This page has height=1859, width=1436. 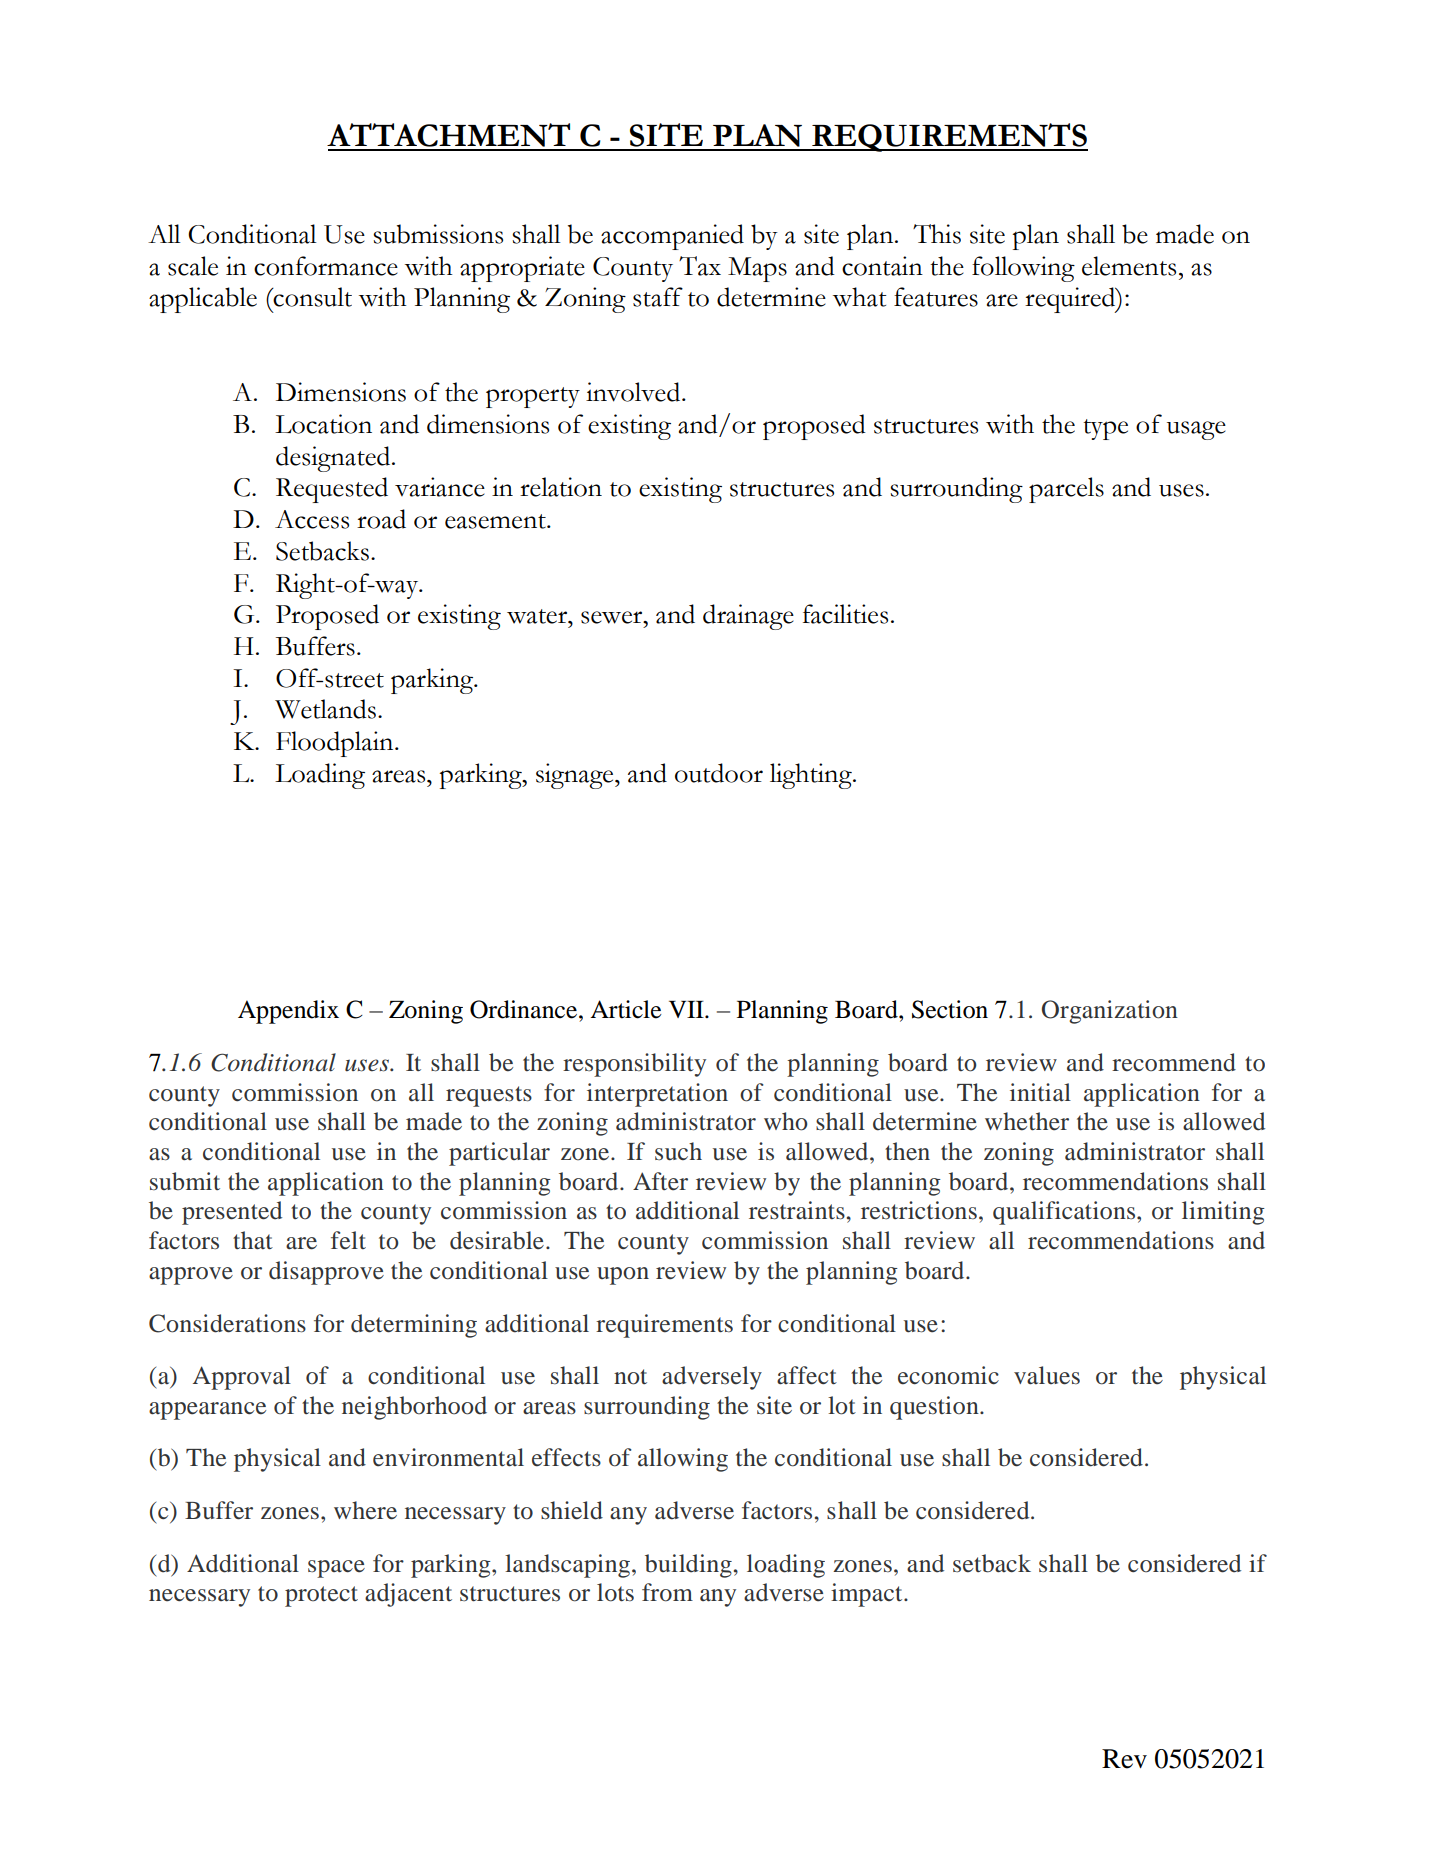 What do you see at coordinates (688, 1566) in the page?
I see `building` at bounding box center [688, 1566].
